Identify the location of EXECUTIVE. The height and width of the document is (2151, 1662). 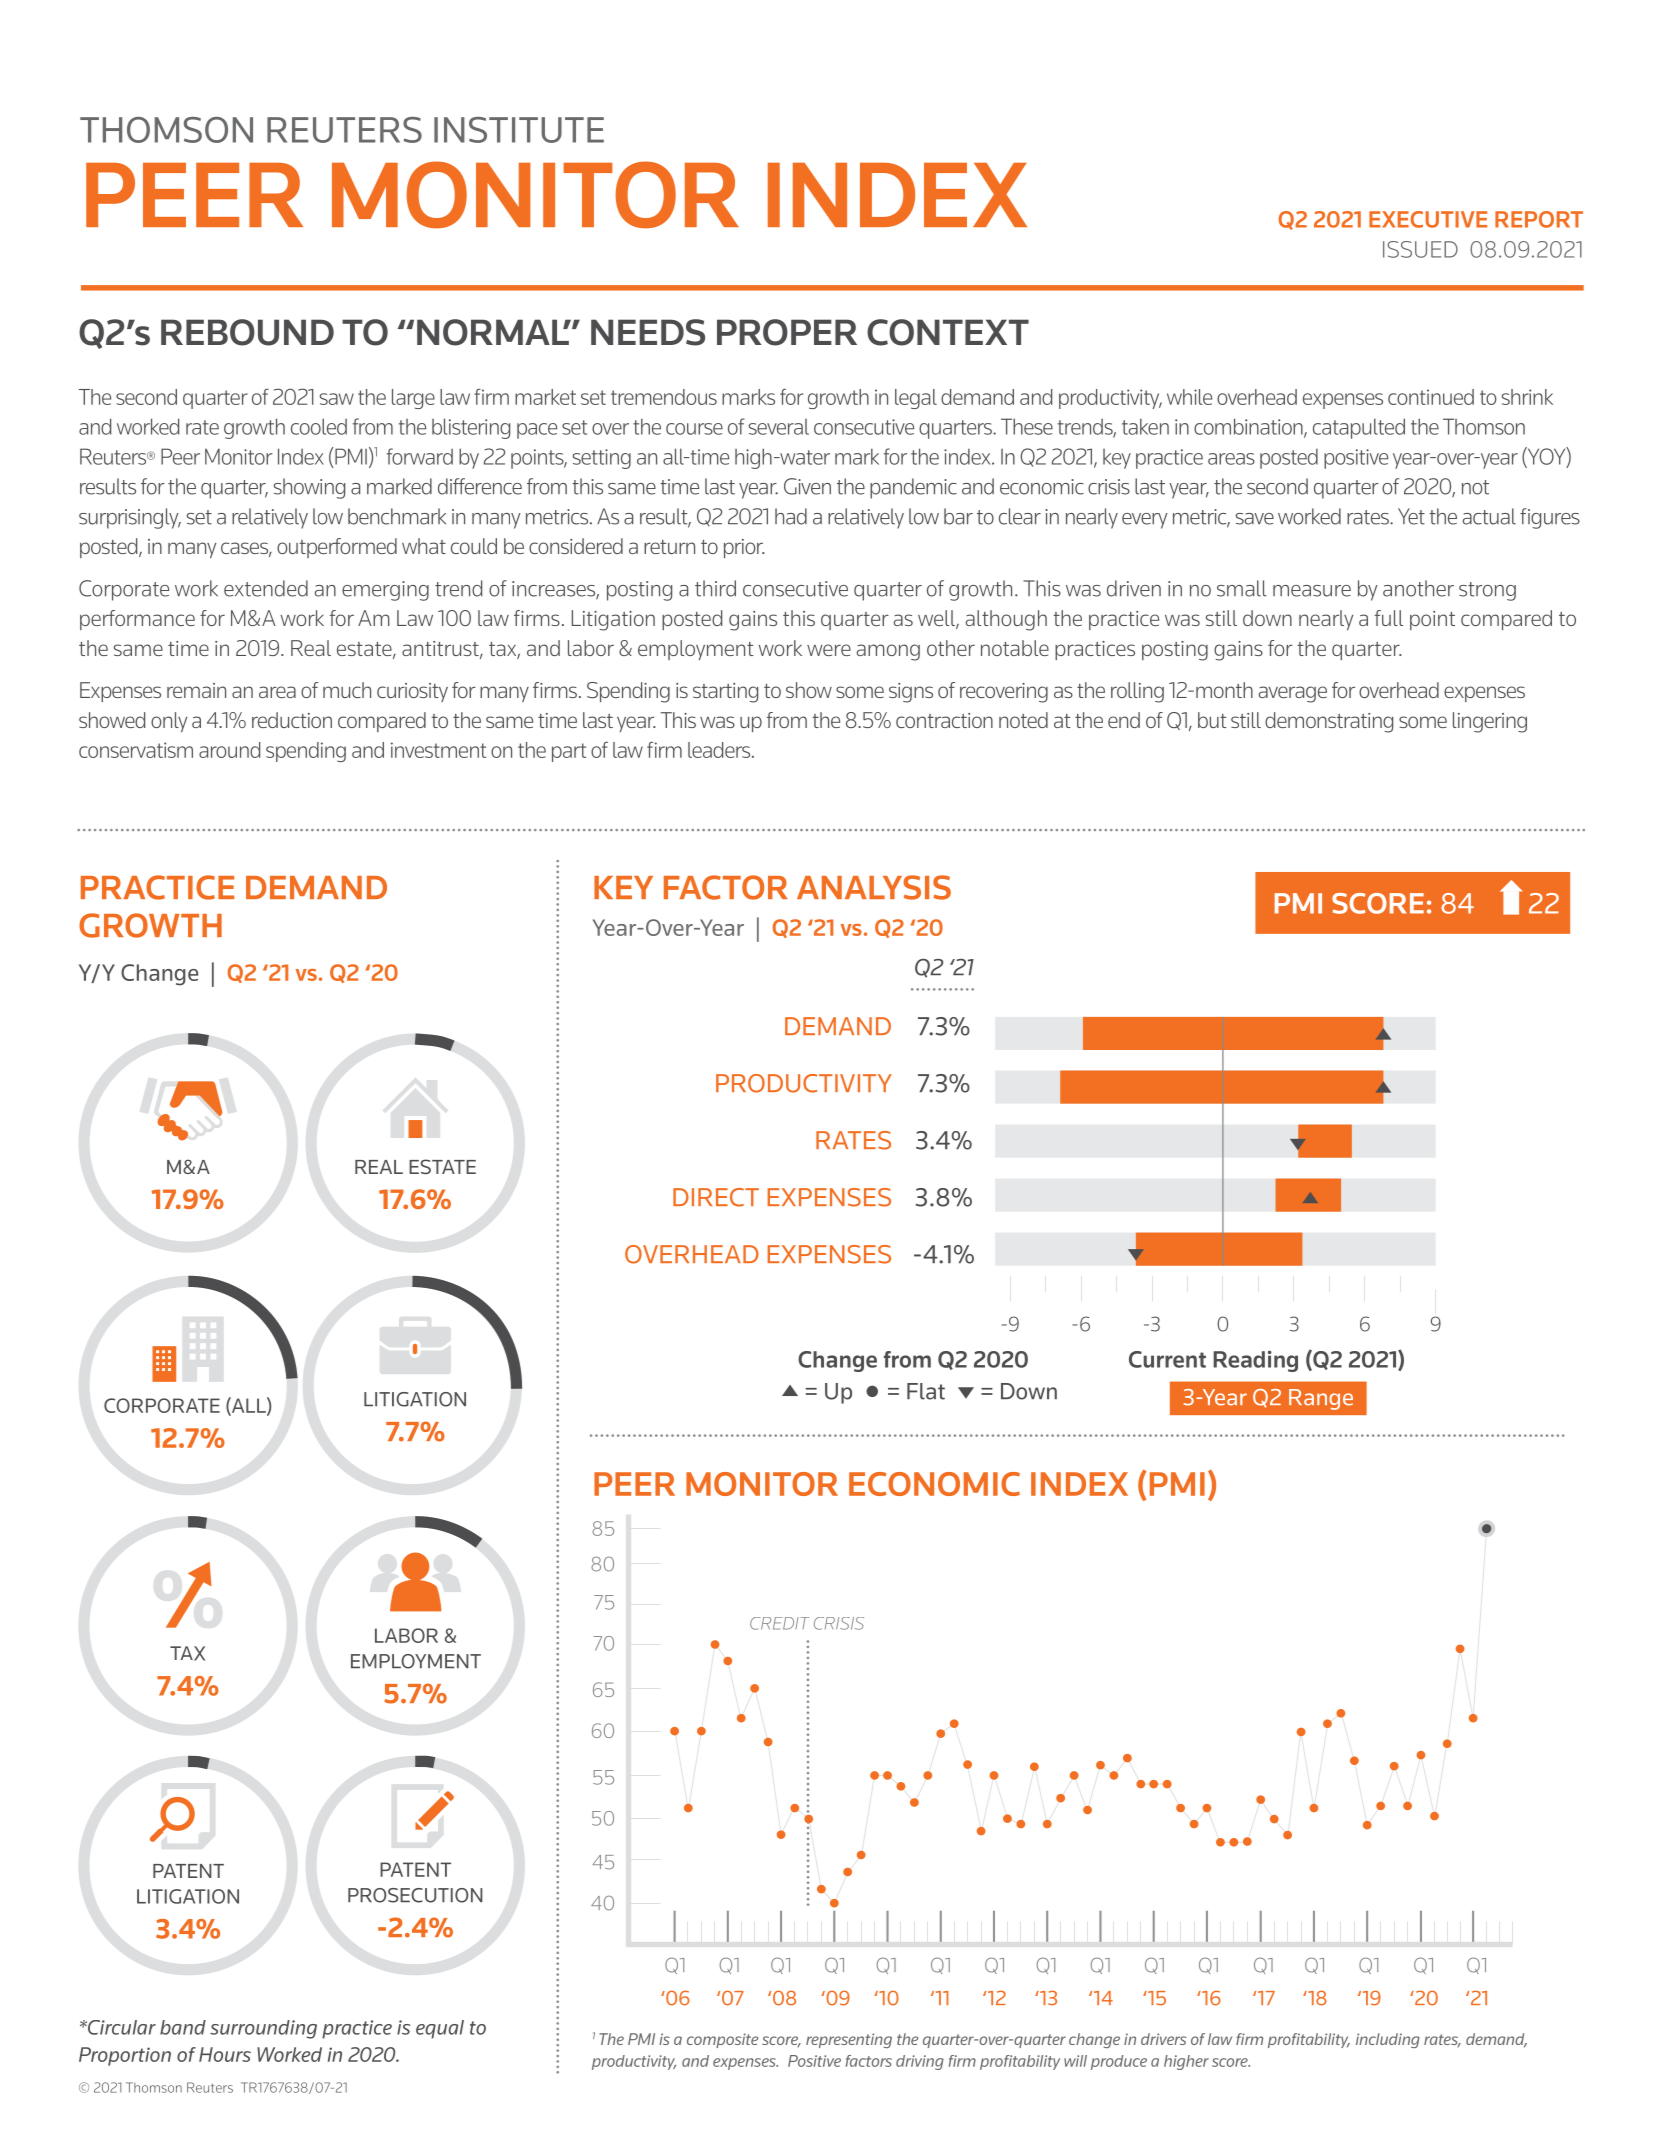
(1428, 219).
